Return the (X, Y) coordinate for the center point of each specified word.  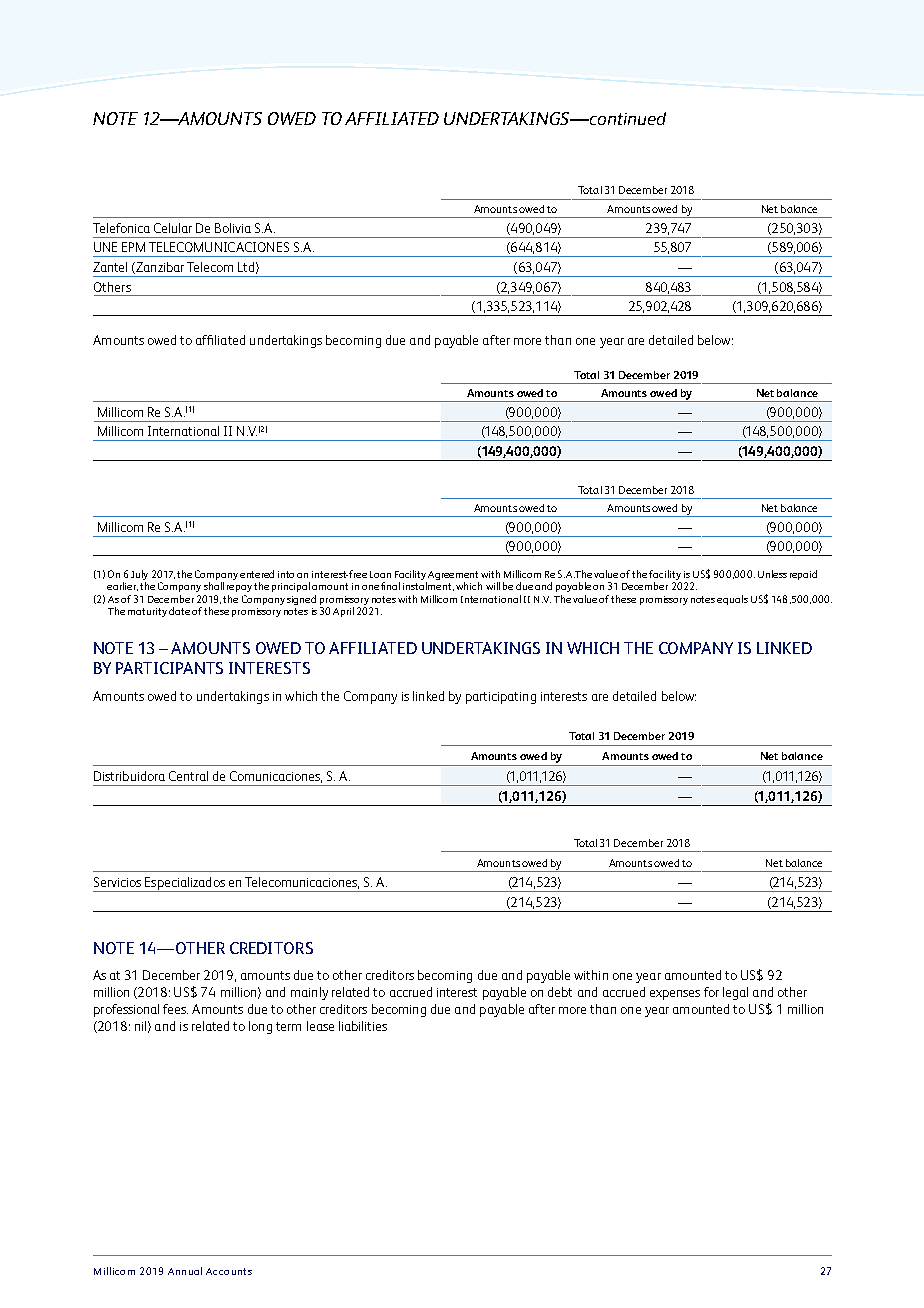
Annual (185, 1271)
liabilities (363, 1026)
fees (175, 1009)
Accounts (229, 1271)
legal (735, 993)
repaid (803, 575)
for (711, 992)
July (139, 576)
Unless (772, 574)
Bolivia (233, 228)
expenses (675, 995)
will (493, 586)
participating (501, 698)
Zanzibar (159, 268)
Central (188, 776)
